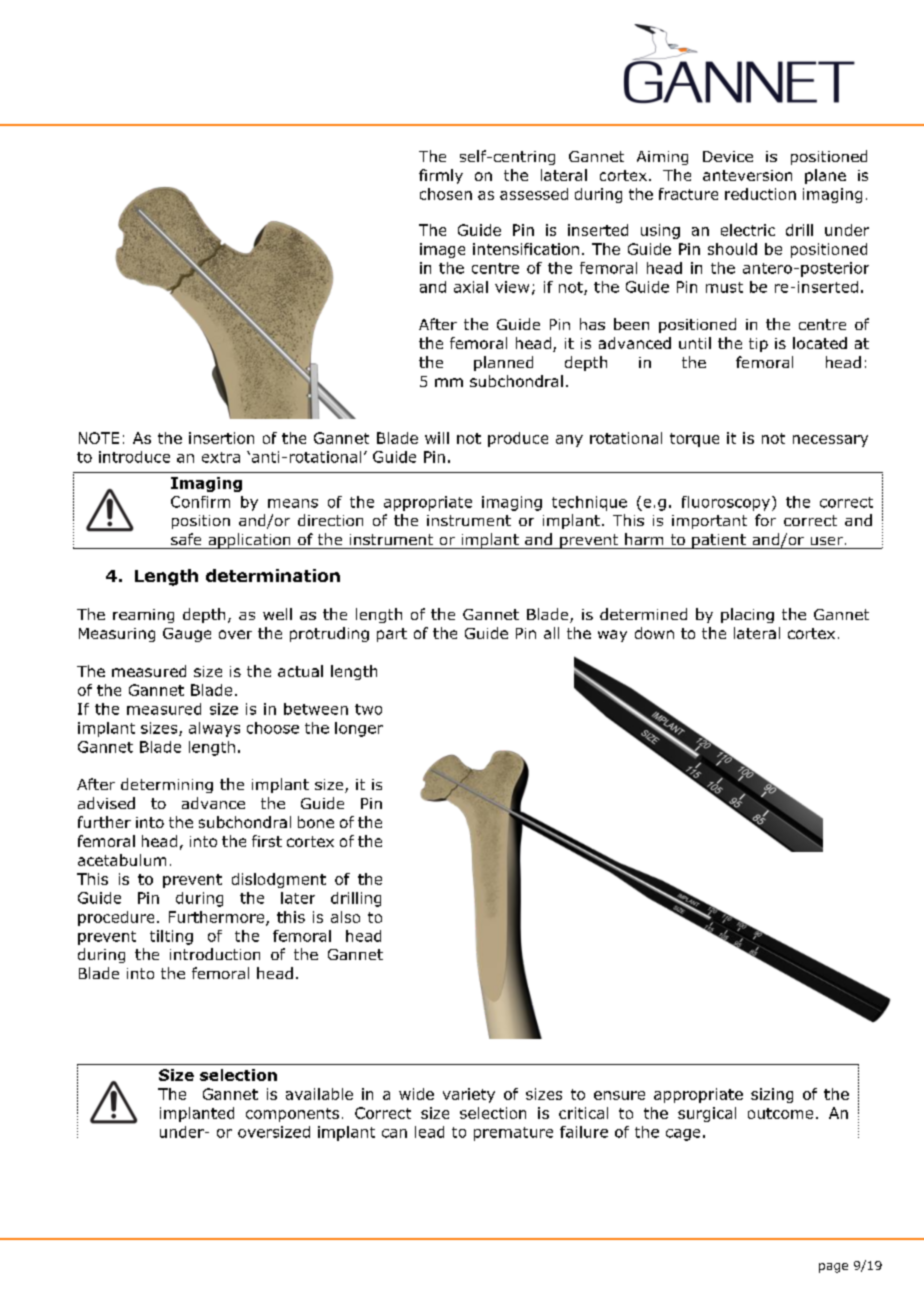 The height and width of the screenshot is (1309, 924). Describe the element at coordinates (446, 194) in the screenshot. I see `chosen` at that location.
